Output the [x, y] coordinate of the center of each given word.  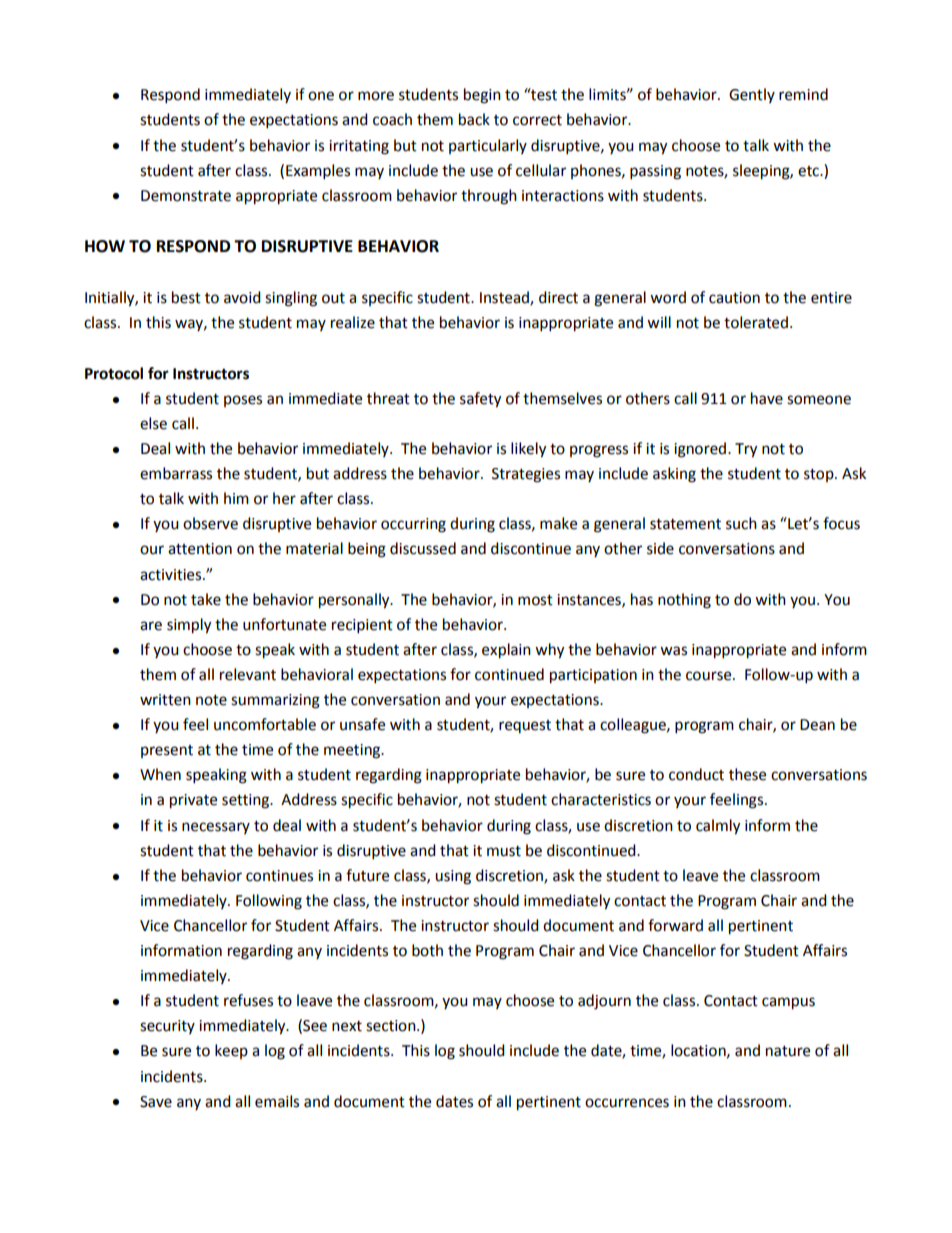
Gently [752, 95]
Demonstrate [186, 196]
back [474, 119]
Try [746, 450]
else [153, 423]
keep [231, 1051]
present [167, 751]
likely [528, 450]
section [392, 1026]
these [747, 774]
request [525, 726]
